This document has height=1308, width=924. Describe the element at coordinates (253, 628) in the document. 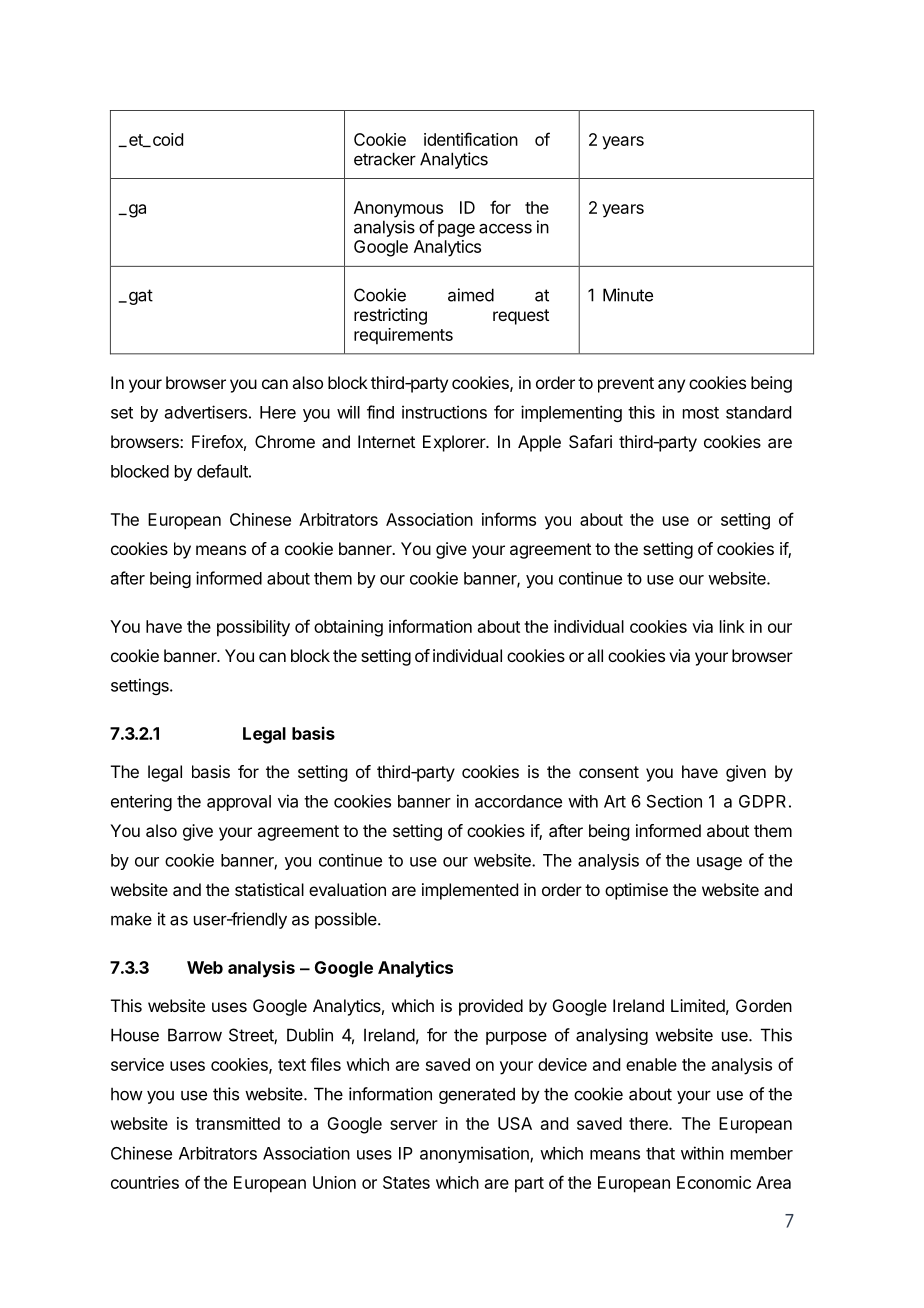

I see `possibility` at that location.
